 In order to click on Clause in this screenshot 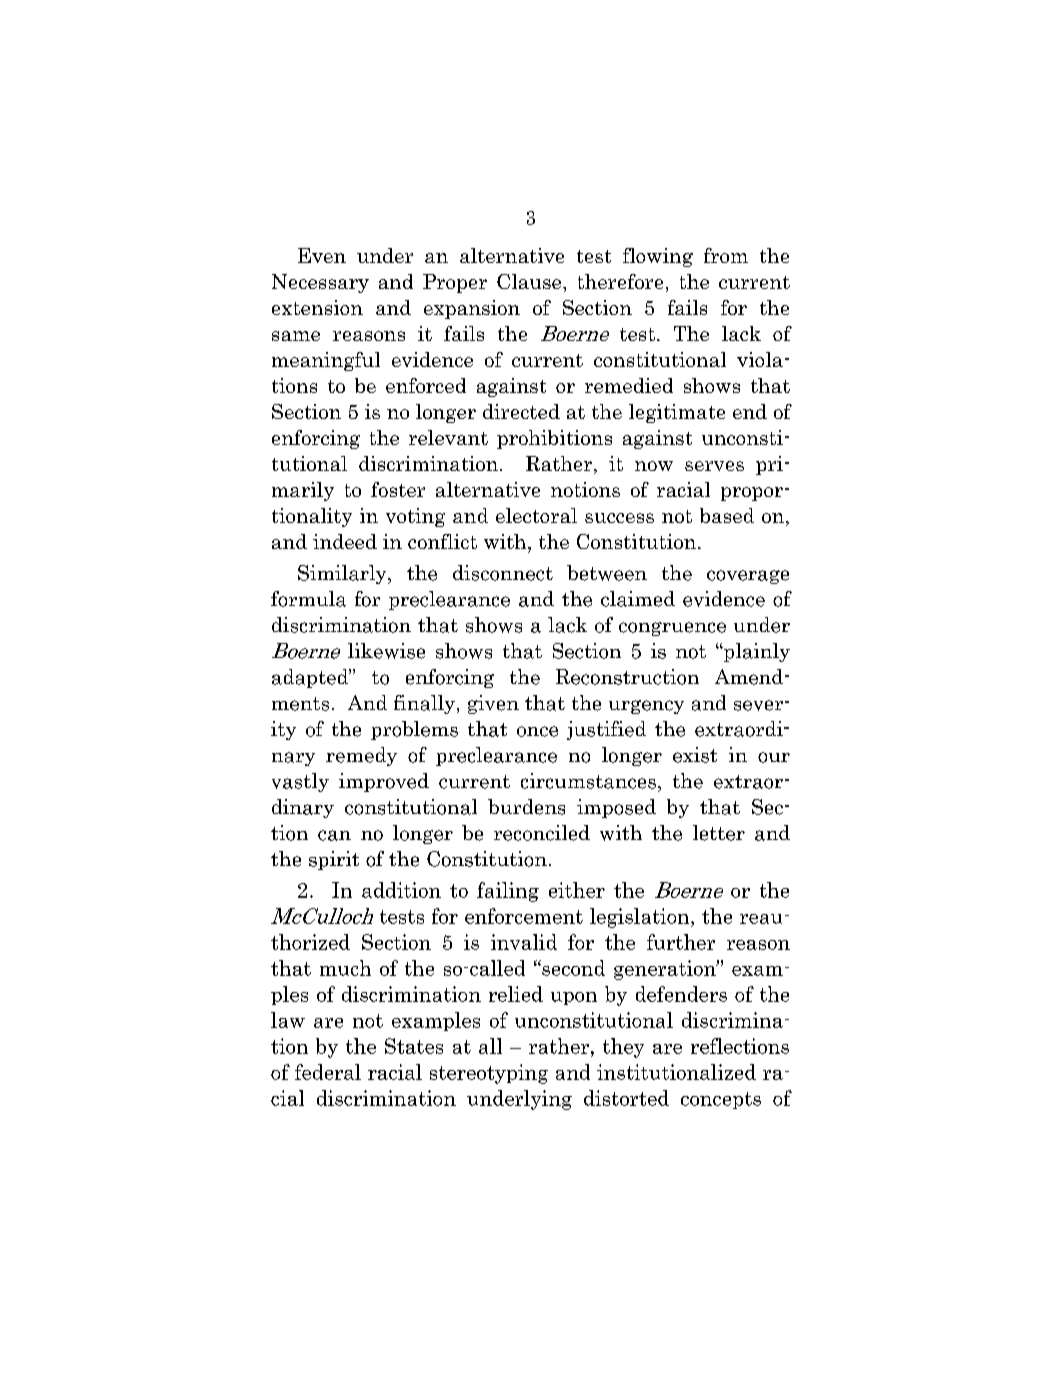, I will do `click(530, 281)`.
